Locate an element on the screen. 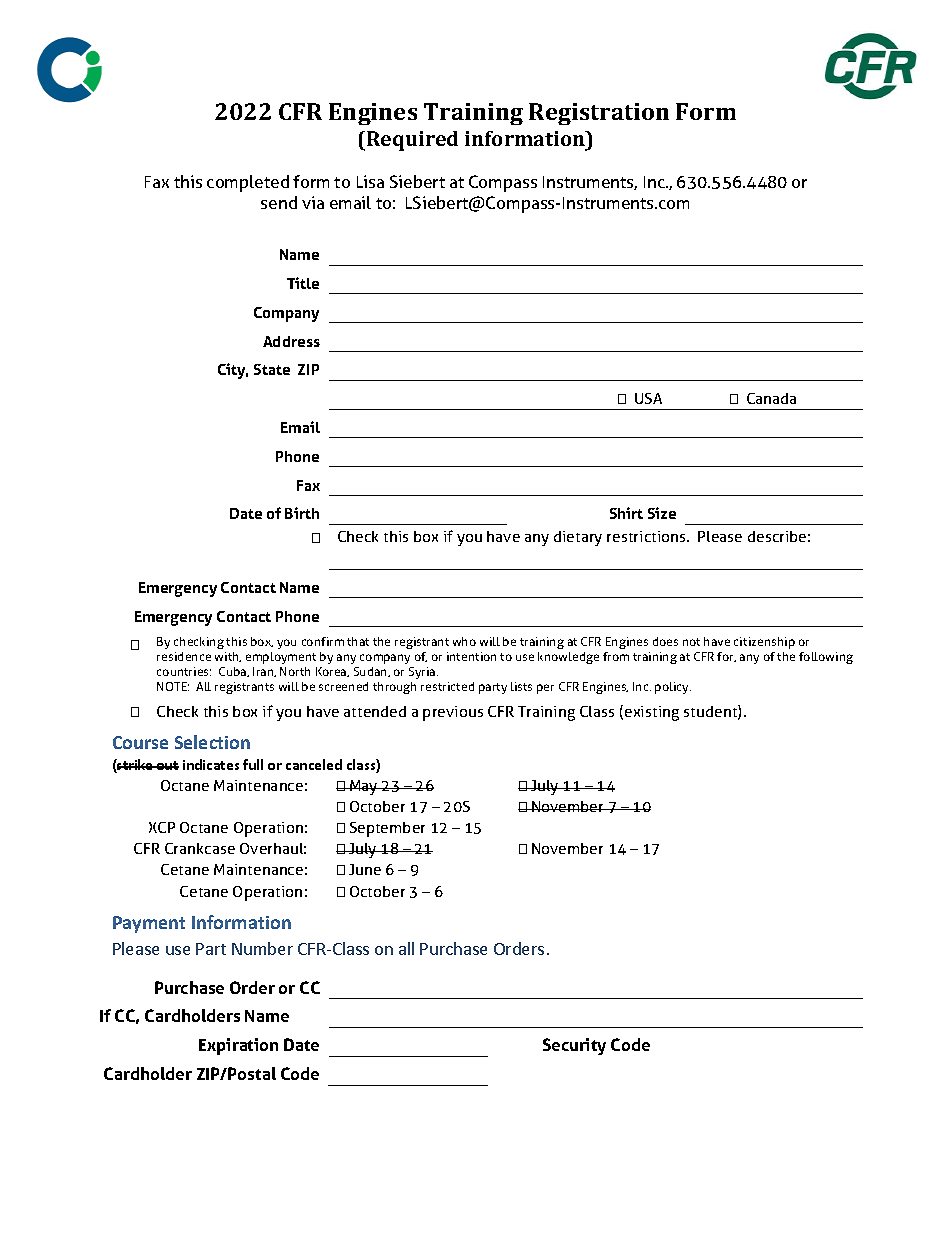 The width and height of the screenshot is (952, 1233). Registration is located at coordinates (599, 114).
